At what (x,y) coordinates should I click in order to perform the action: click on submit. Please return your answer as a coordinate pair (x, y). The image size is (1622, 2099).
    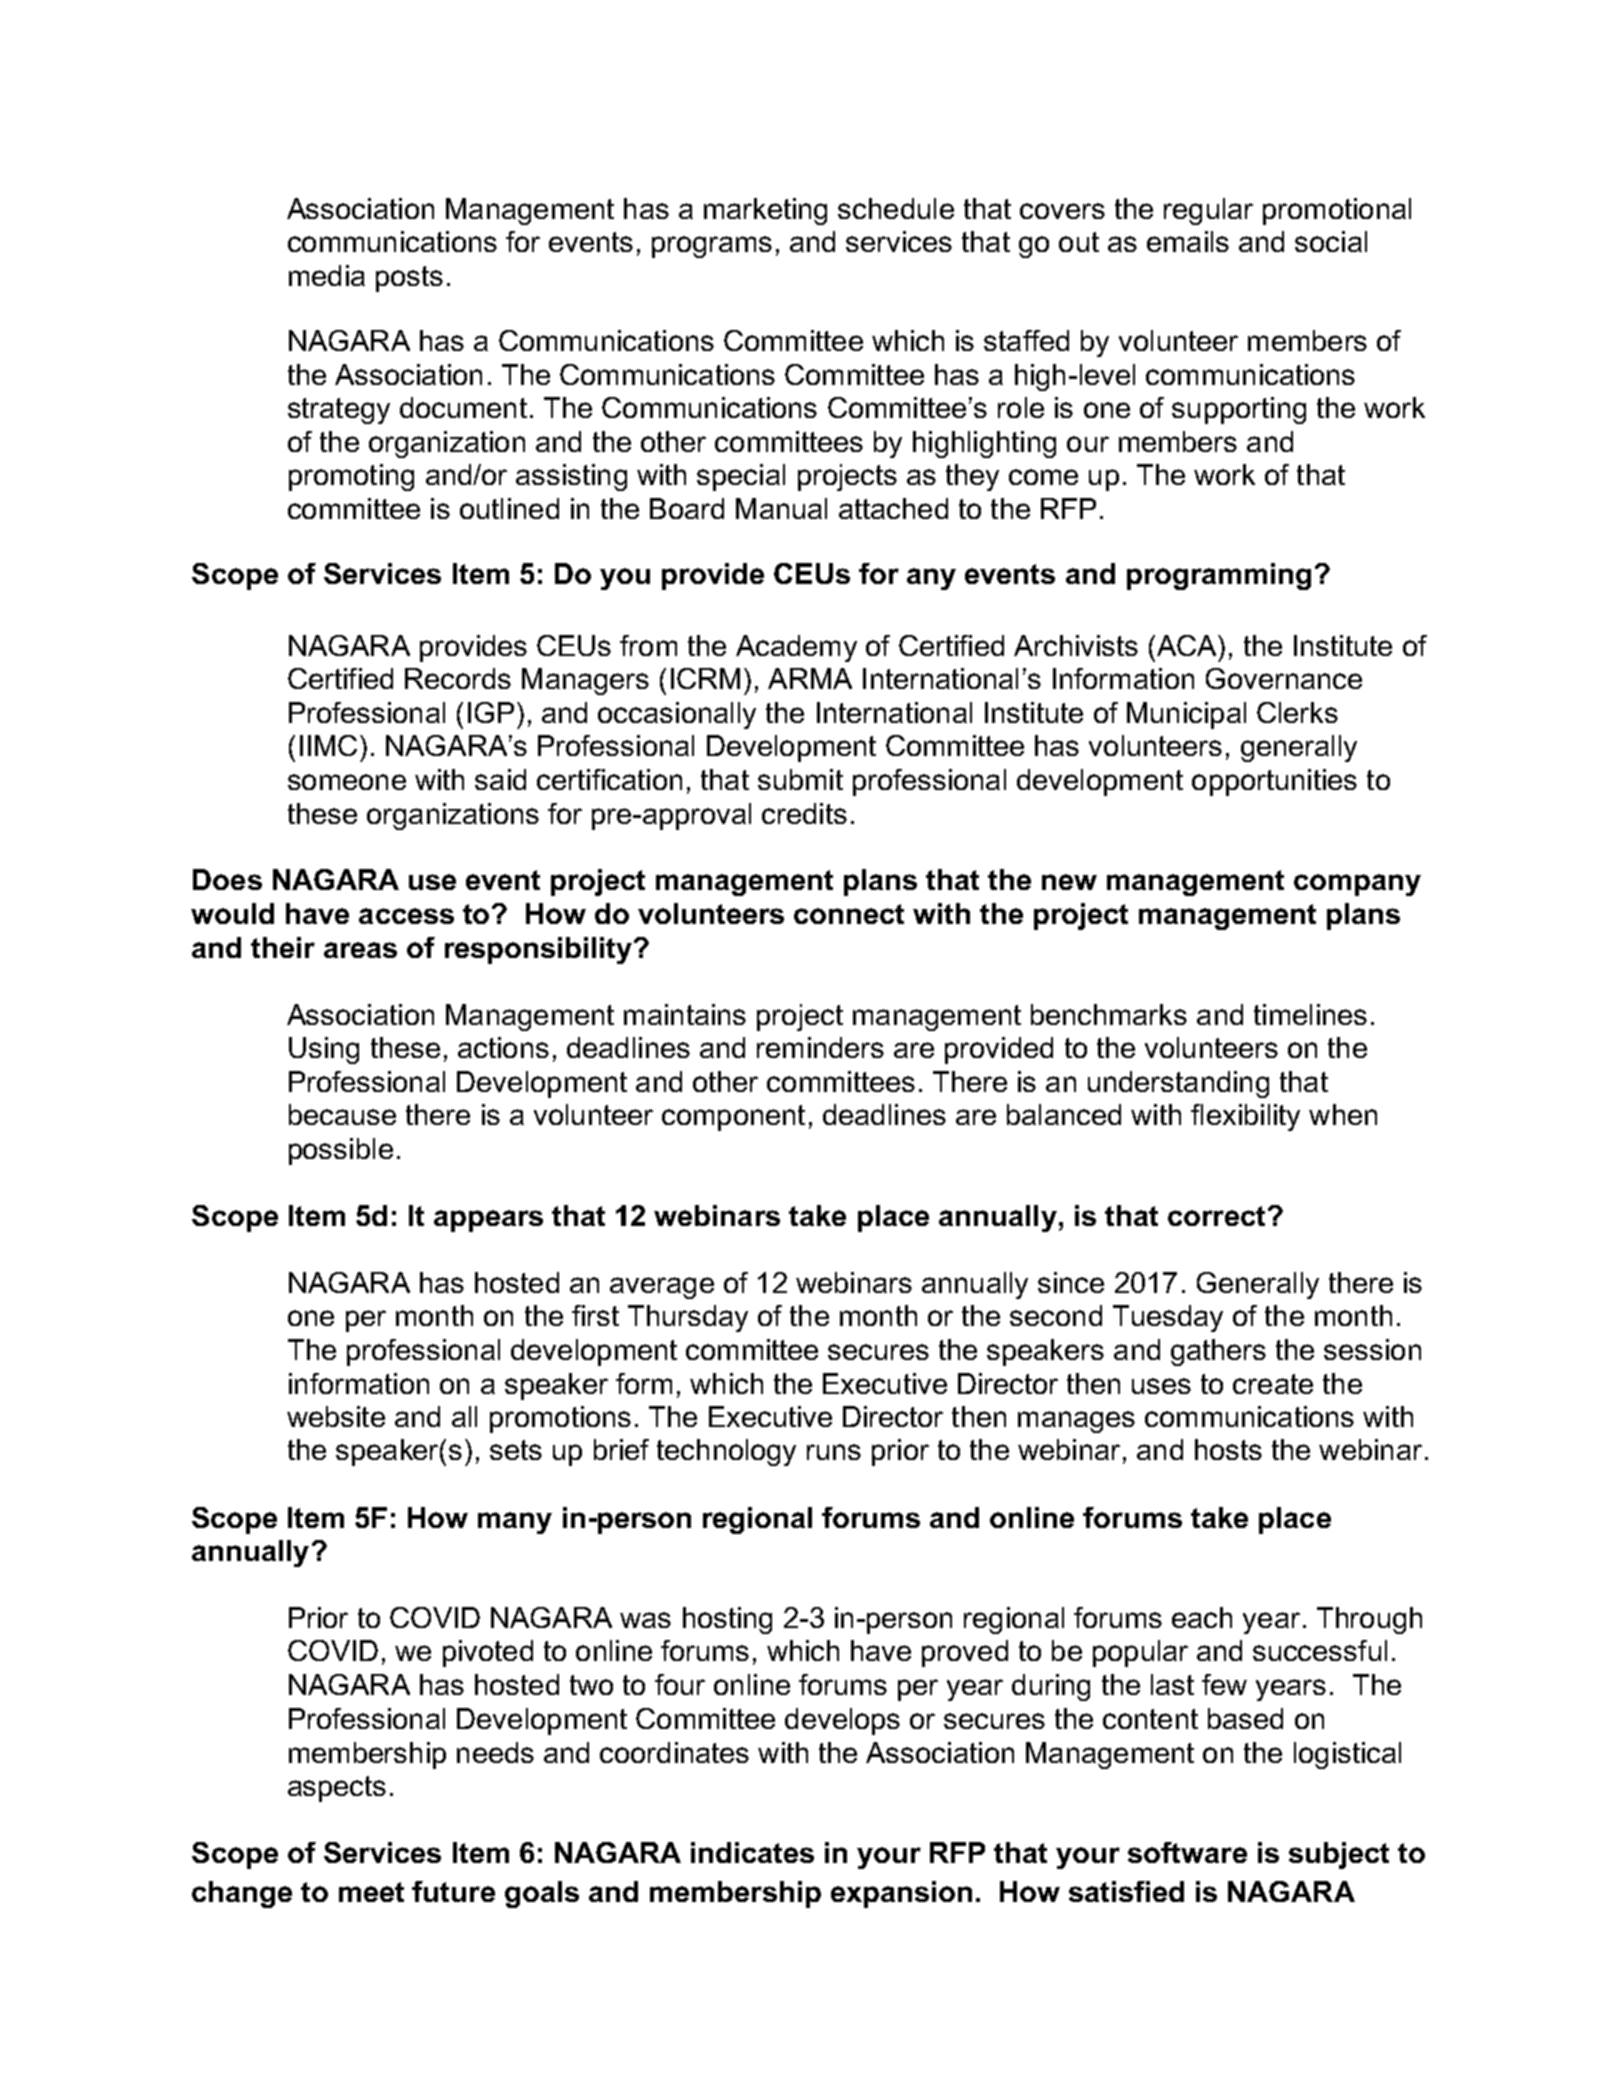
    Looking at the image, I should click on (800, 779).
